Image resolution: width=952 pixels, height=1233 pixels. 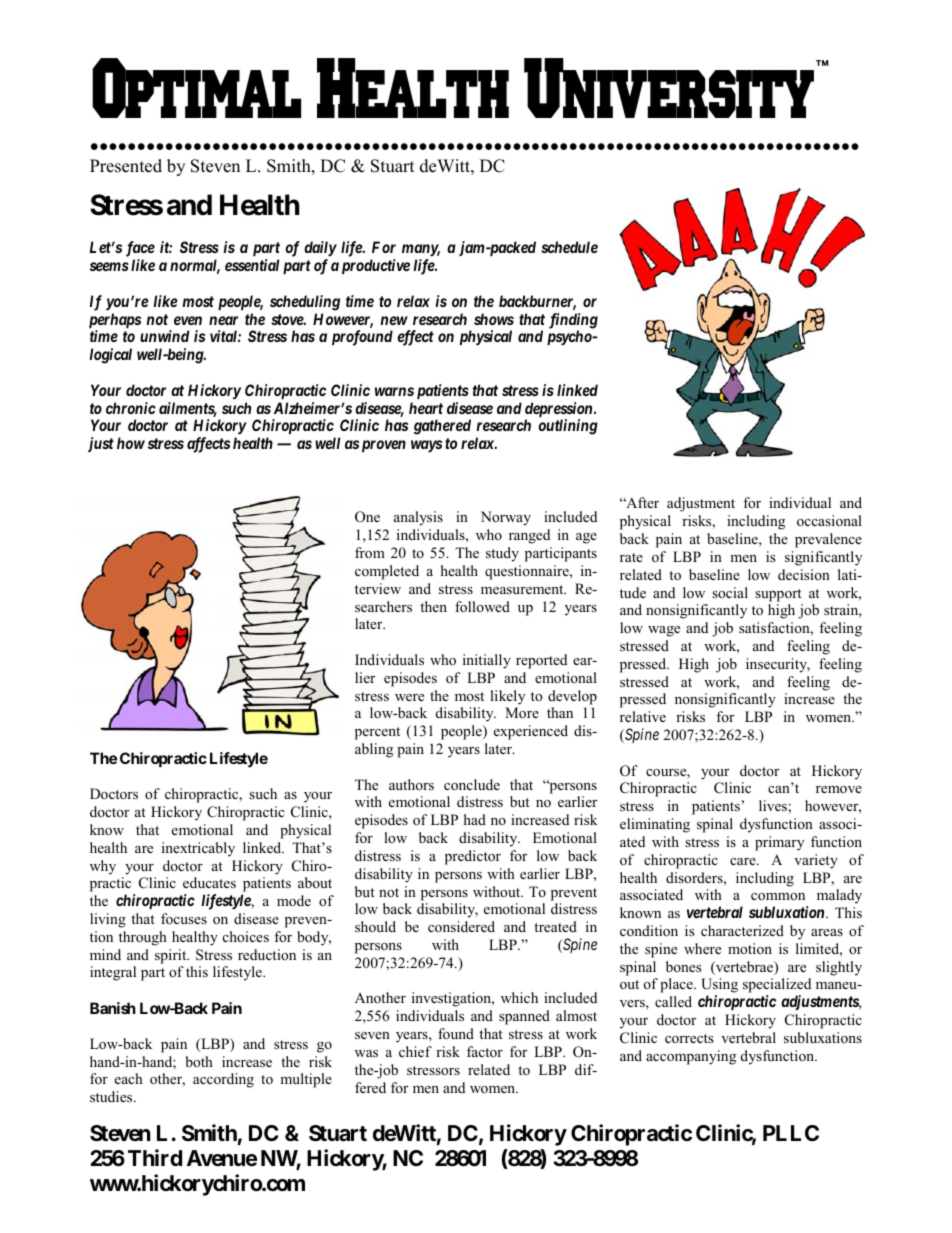 I want to click on percent, so click(x=377, y=733).
